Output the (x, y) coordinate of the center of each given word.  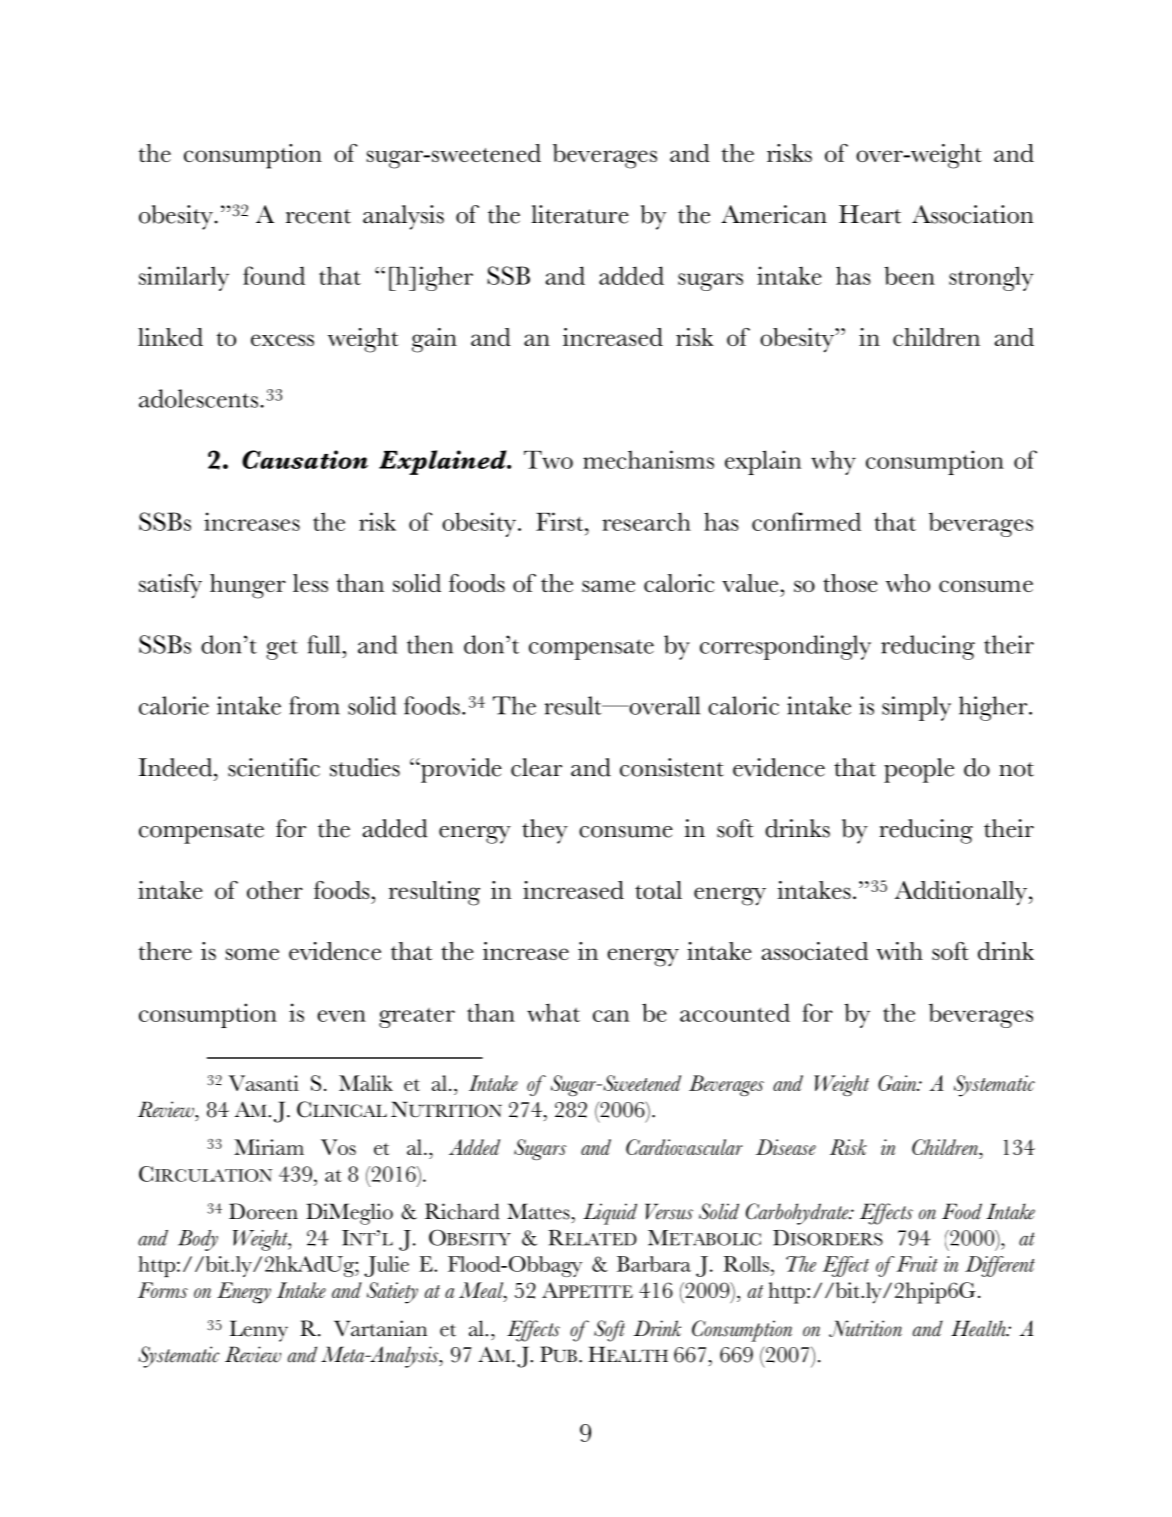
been (909, 275)
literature (580, 214)
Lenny (259, 1331)
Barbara (654, 1264)
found (274, 275)
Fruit (916, 1264)
